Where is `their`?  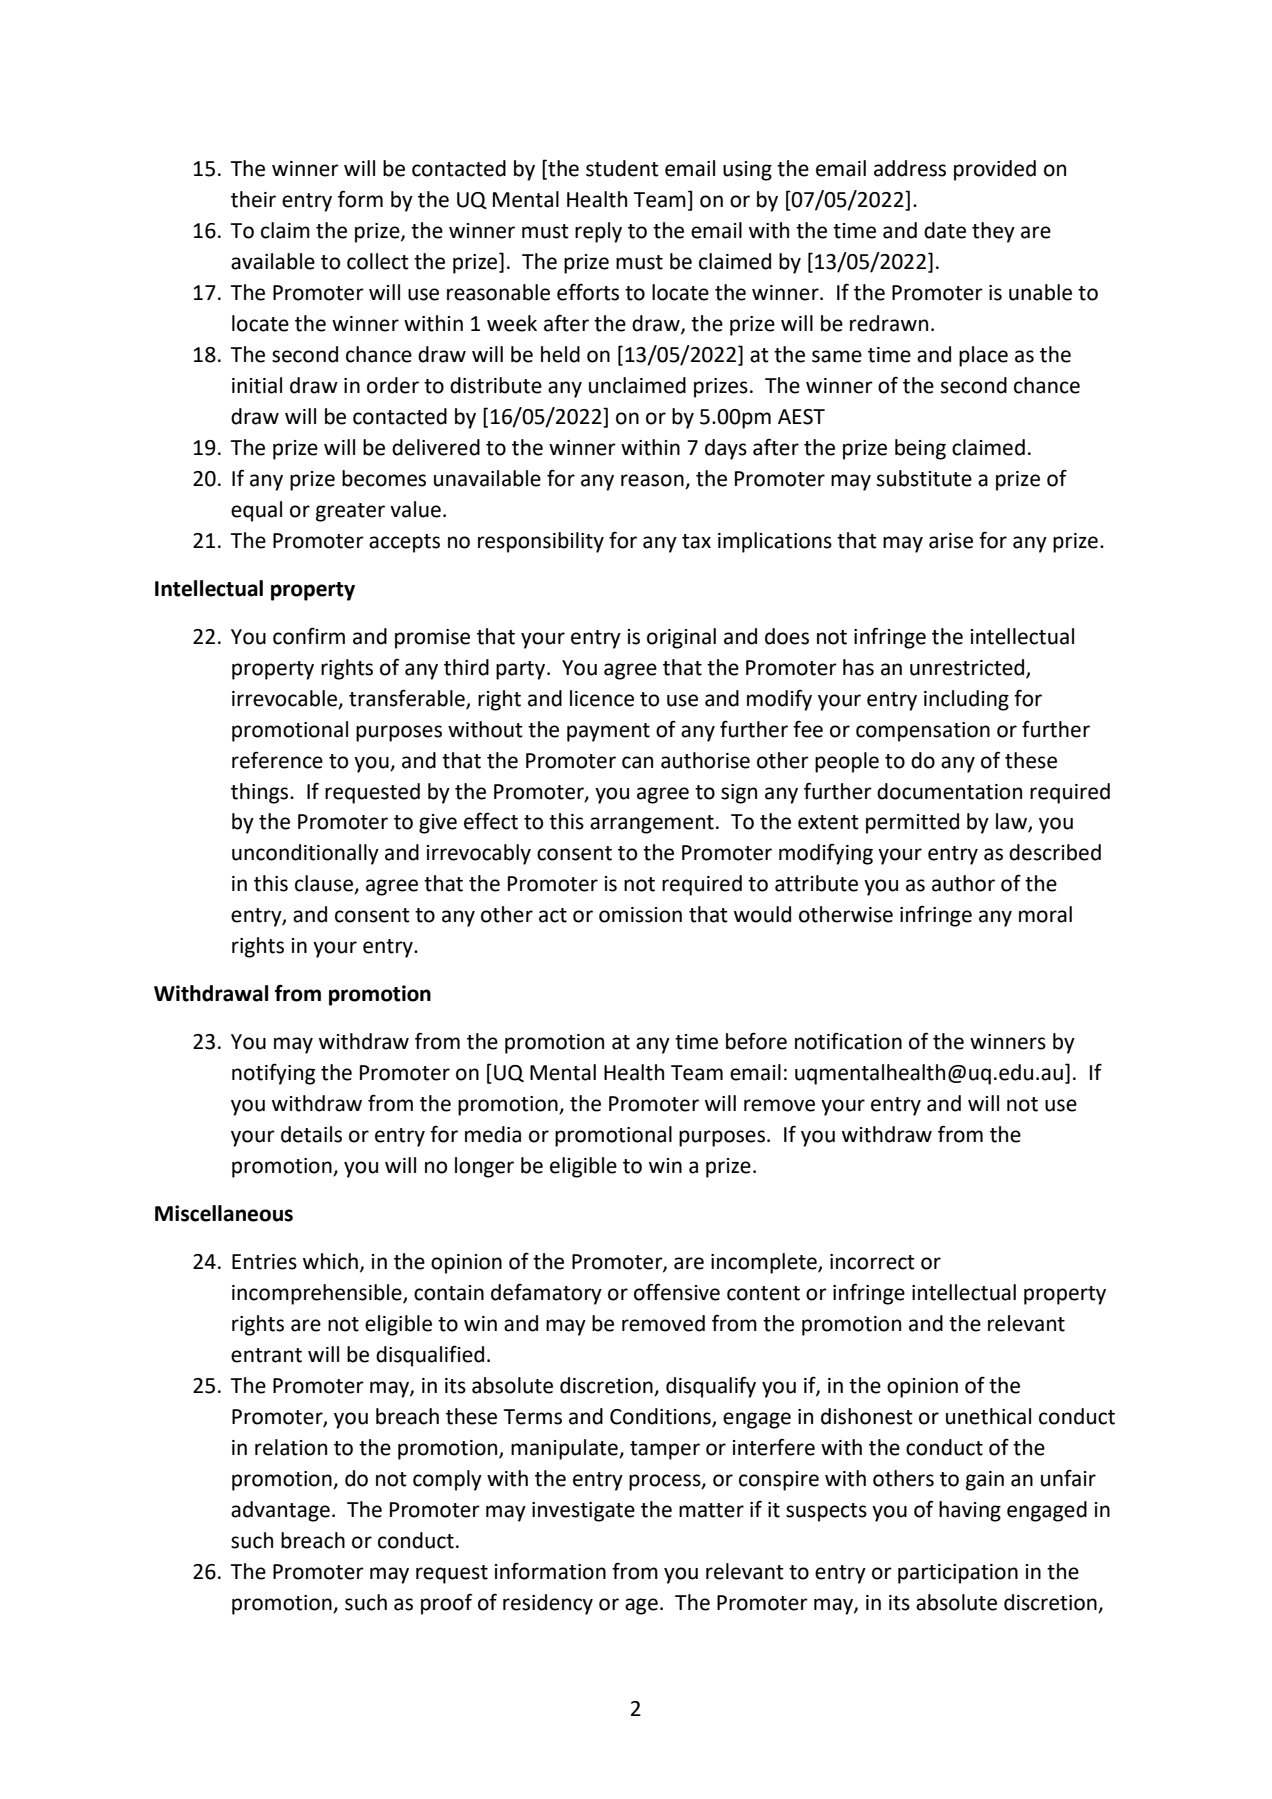
their is located at coordinates (253, 199).
